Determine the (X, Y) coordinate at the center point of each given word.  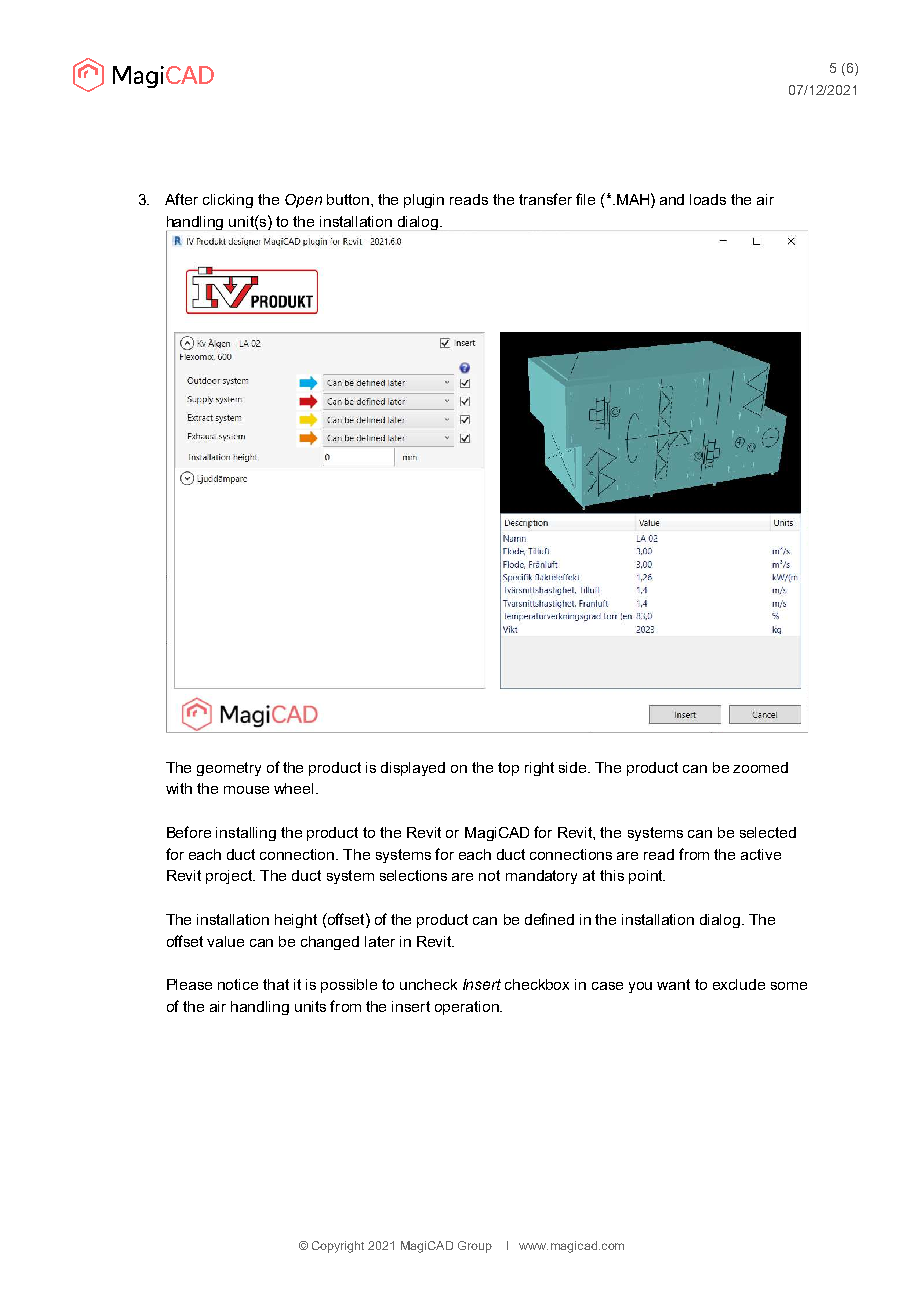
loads (708, 199)
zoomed (760, 767)
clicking (228, 201)
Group (475, 1247)
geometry (229, 769)
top (508, 769)
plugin (424, 201)
